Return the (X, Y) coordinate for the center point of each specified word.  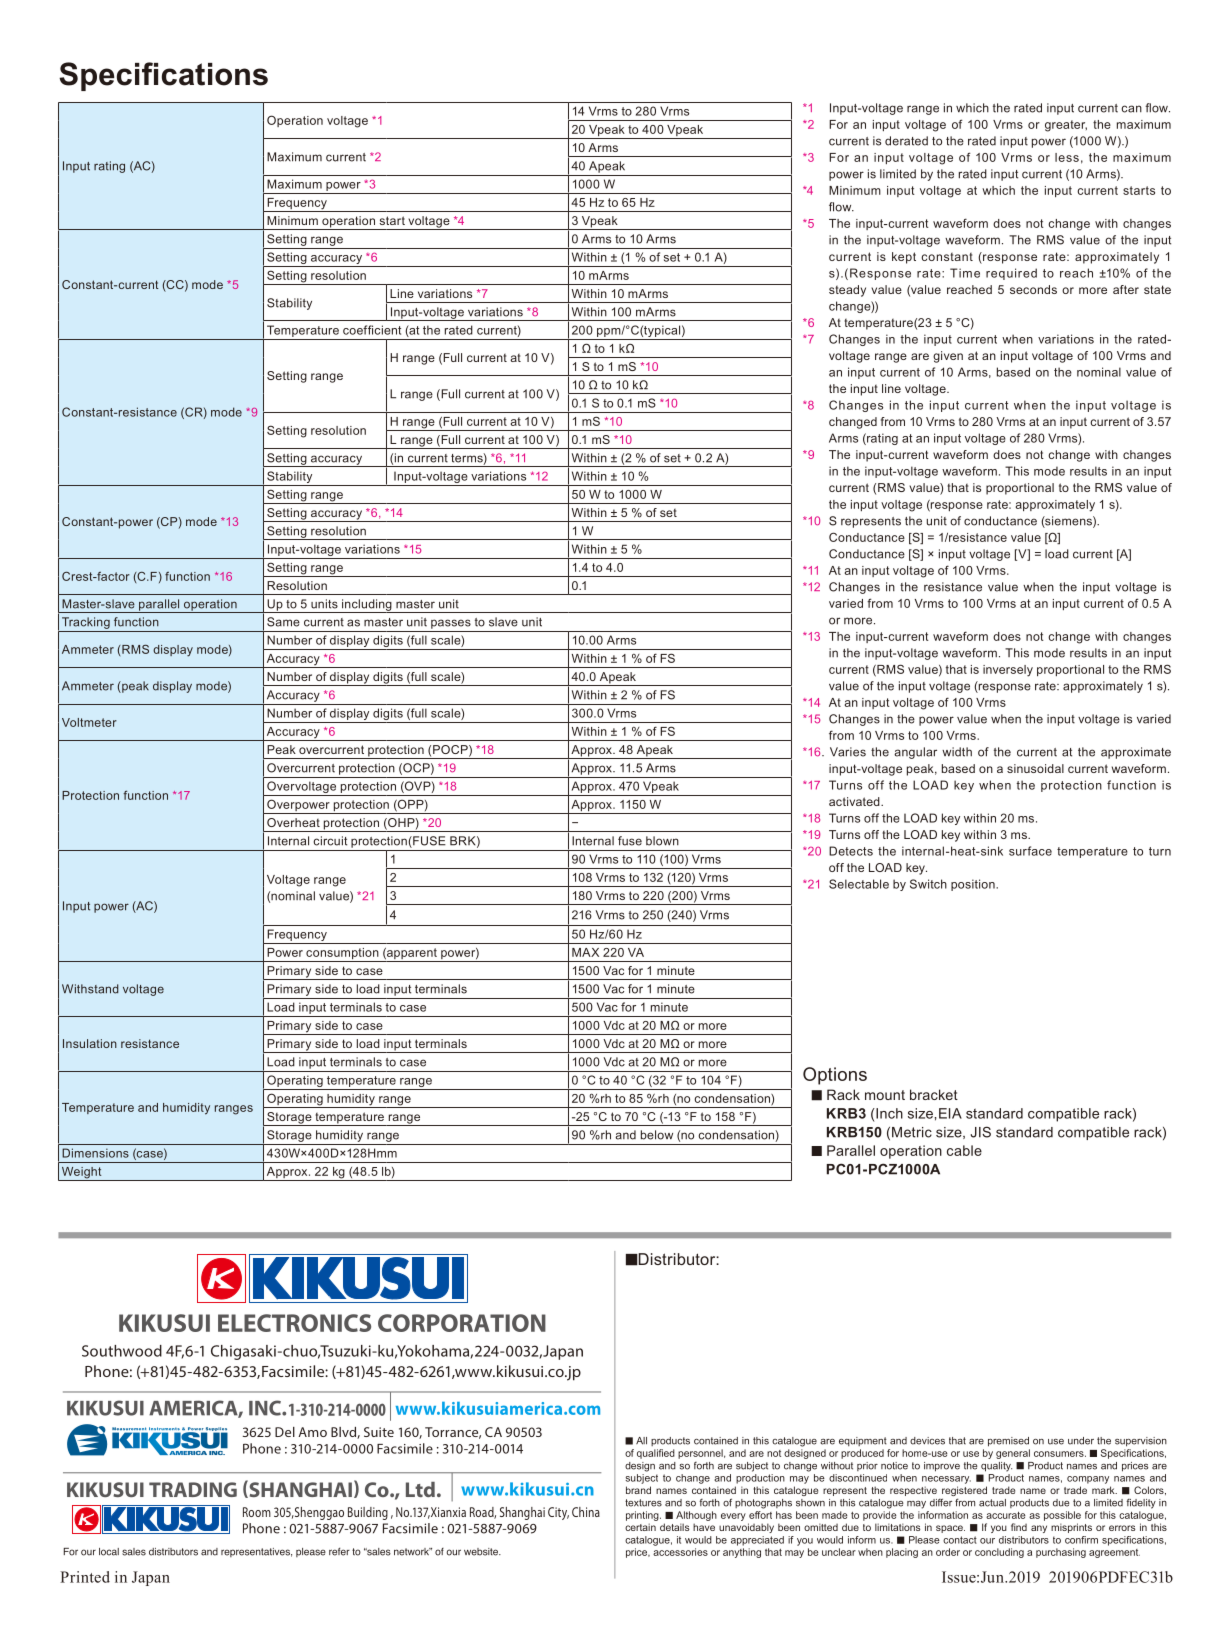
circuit (330, 841)
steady (847, 291)
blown (662, 841)
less (1067, 157)
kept (904, 258)
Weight (82, 1174)
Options (835, 1076)
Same (283, 622)
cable (964, 1150)
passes (451, 624)
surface (1030, 851)
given (948, 357)
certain (640, 1527)
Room (257, 1512)
